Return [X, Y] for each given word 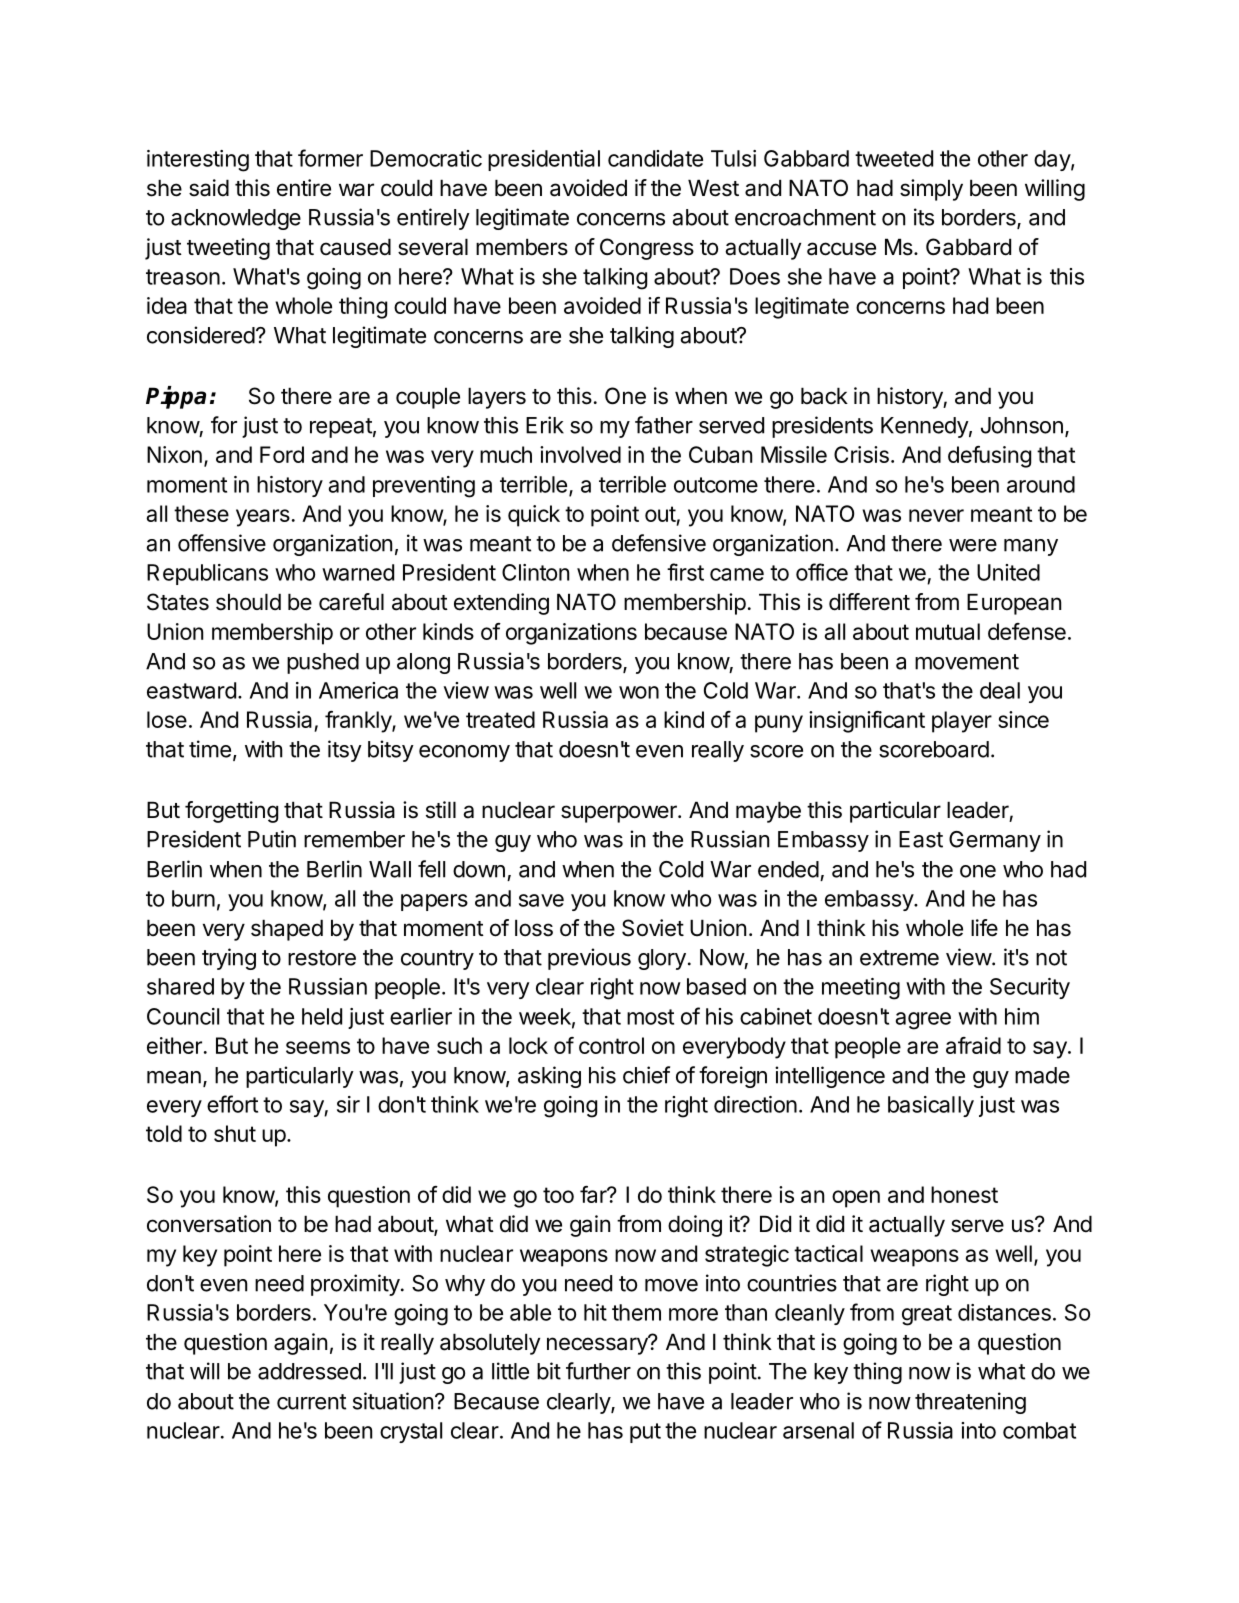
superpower [620, 814]
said [209, 188]
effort [232, 1104]
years [263, 518]
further [598, 1371]
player [962, 722]
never [936, 515]
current [311, 1402]
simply [931, 190]
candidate [655, 158]
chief [646, 1075]
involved [580, 454]
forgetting [231, 812]
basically [931, 1106]
